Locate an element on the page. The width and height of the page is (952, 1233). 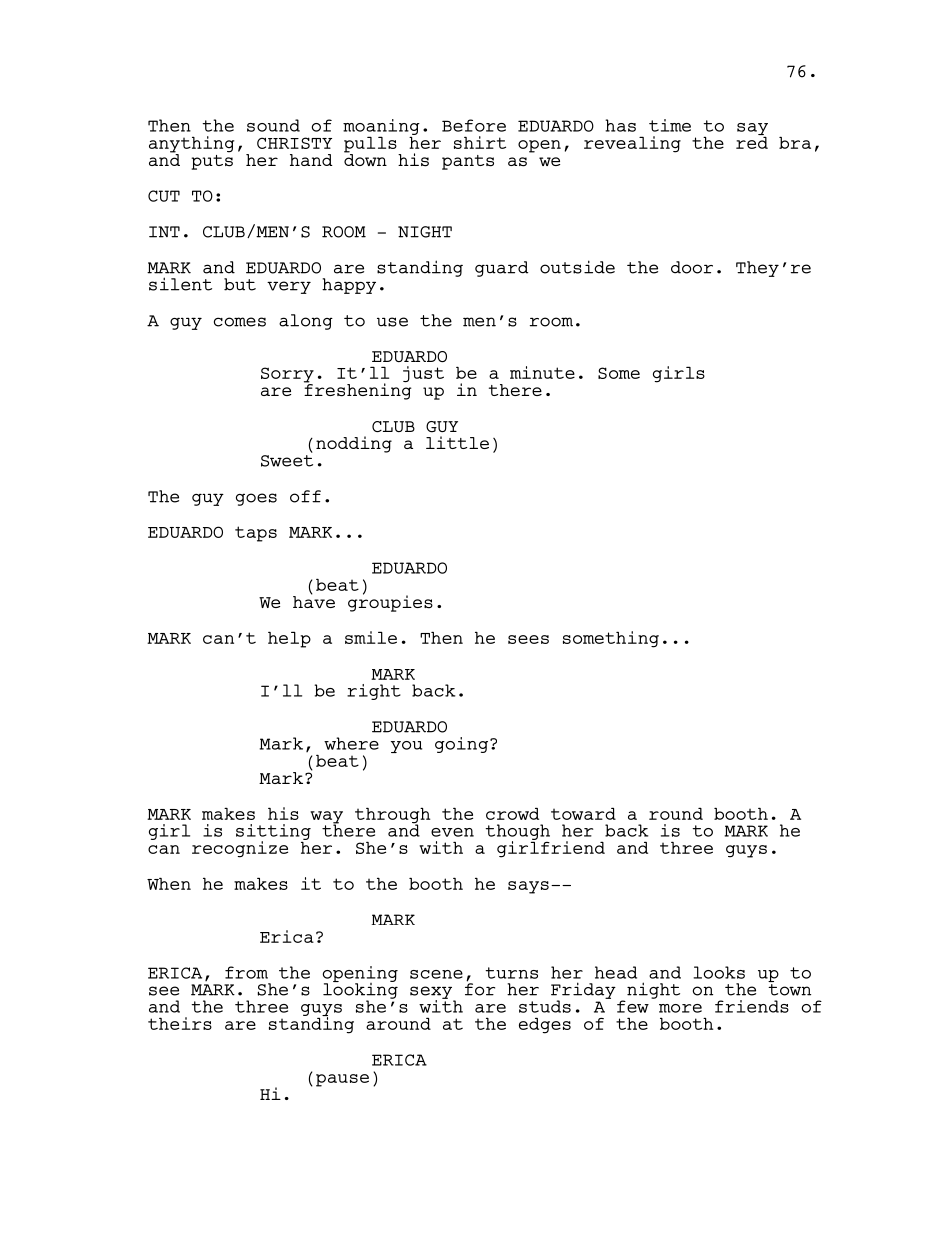
help is located at coordinates (289, 639).
